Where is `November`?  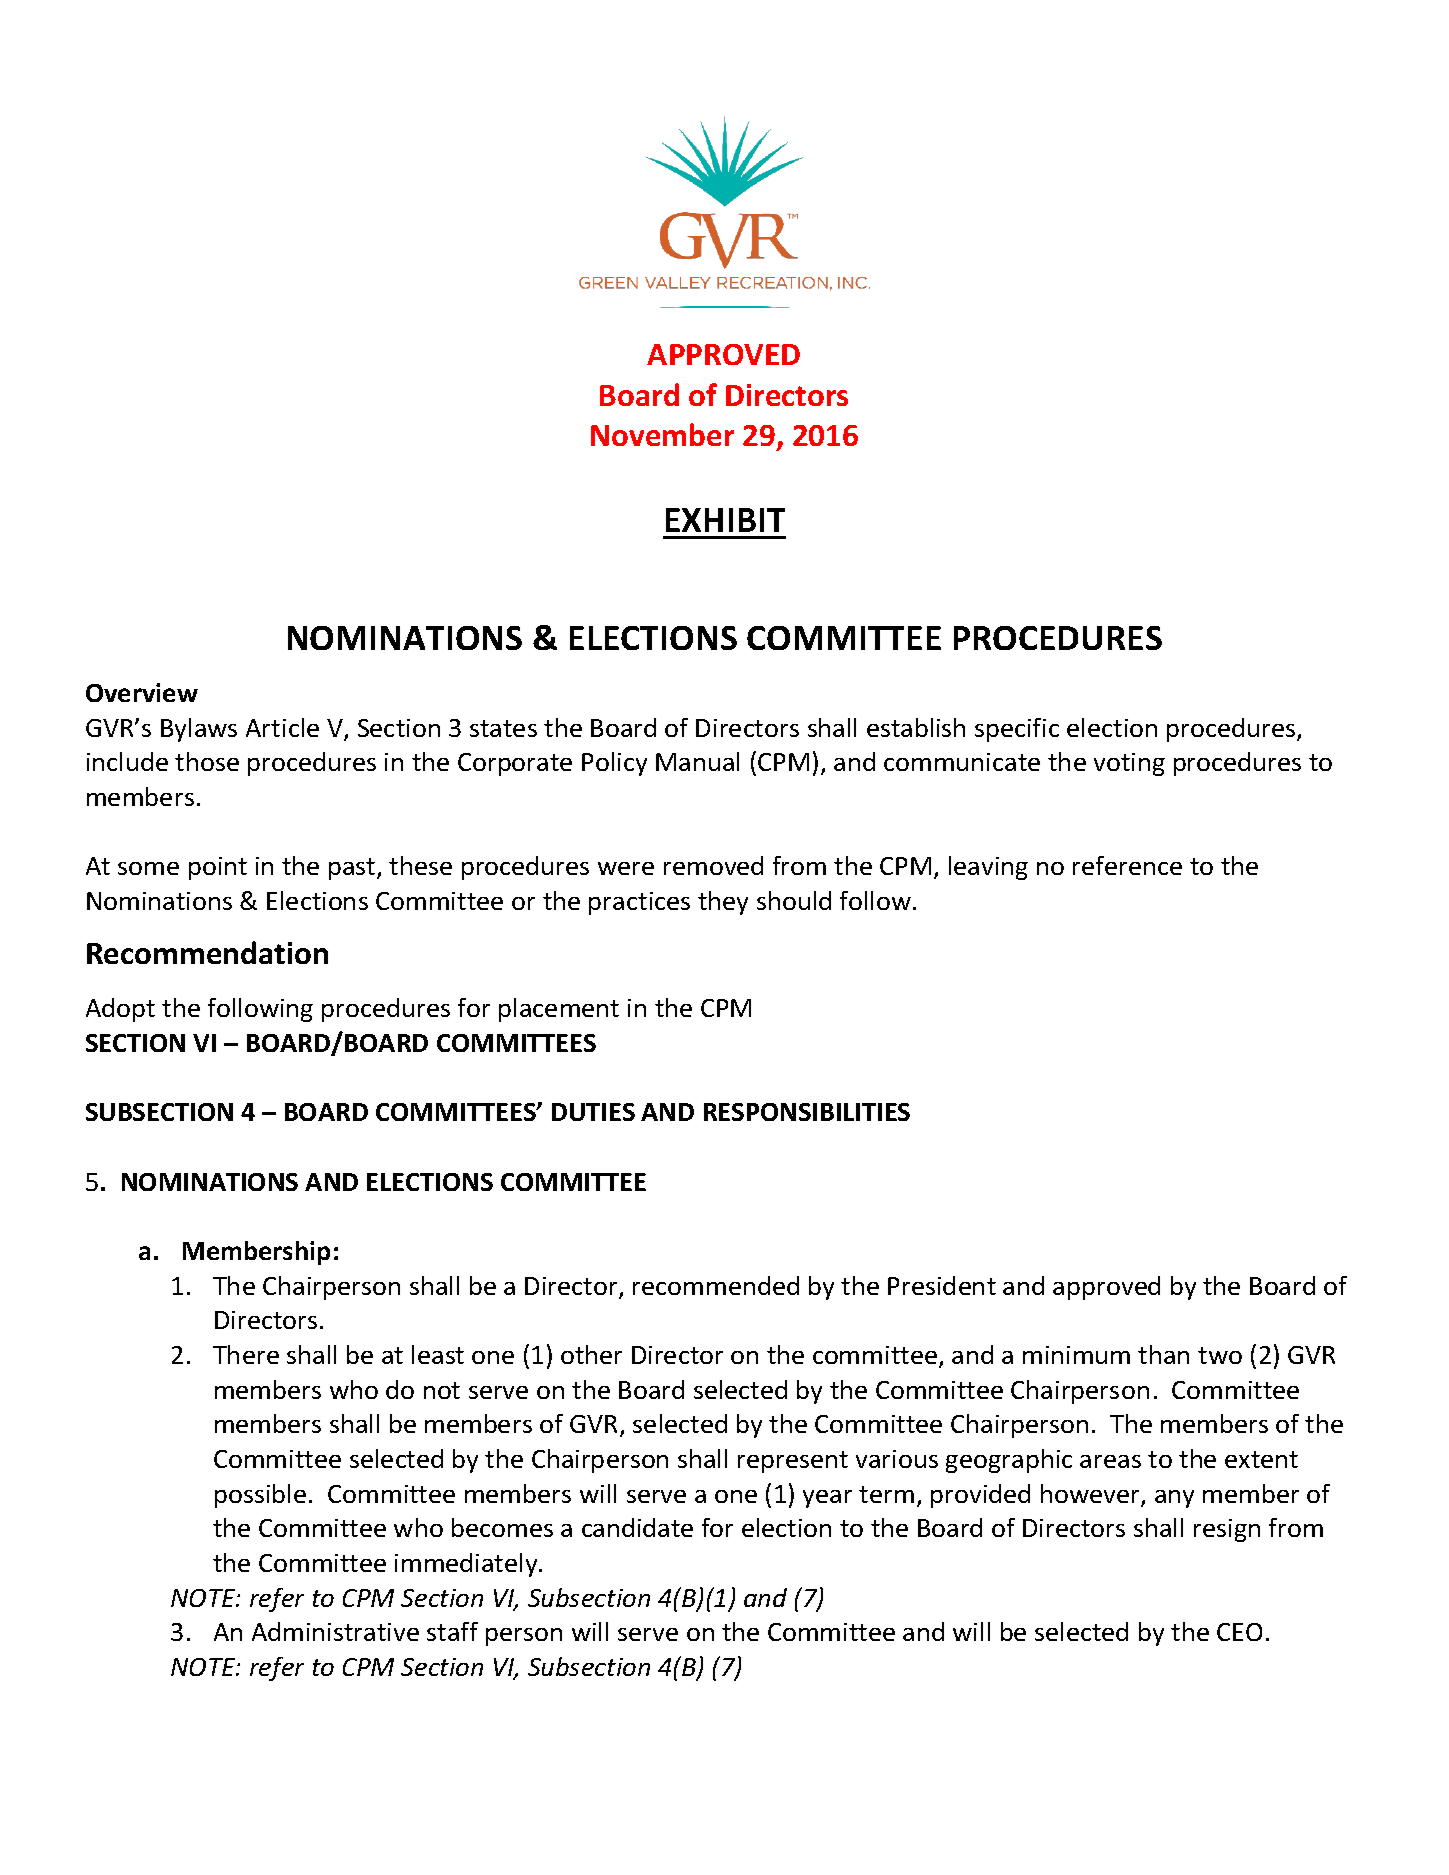
November is located at coordinates (662, 434).
